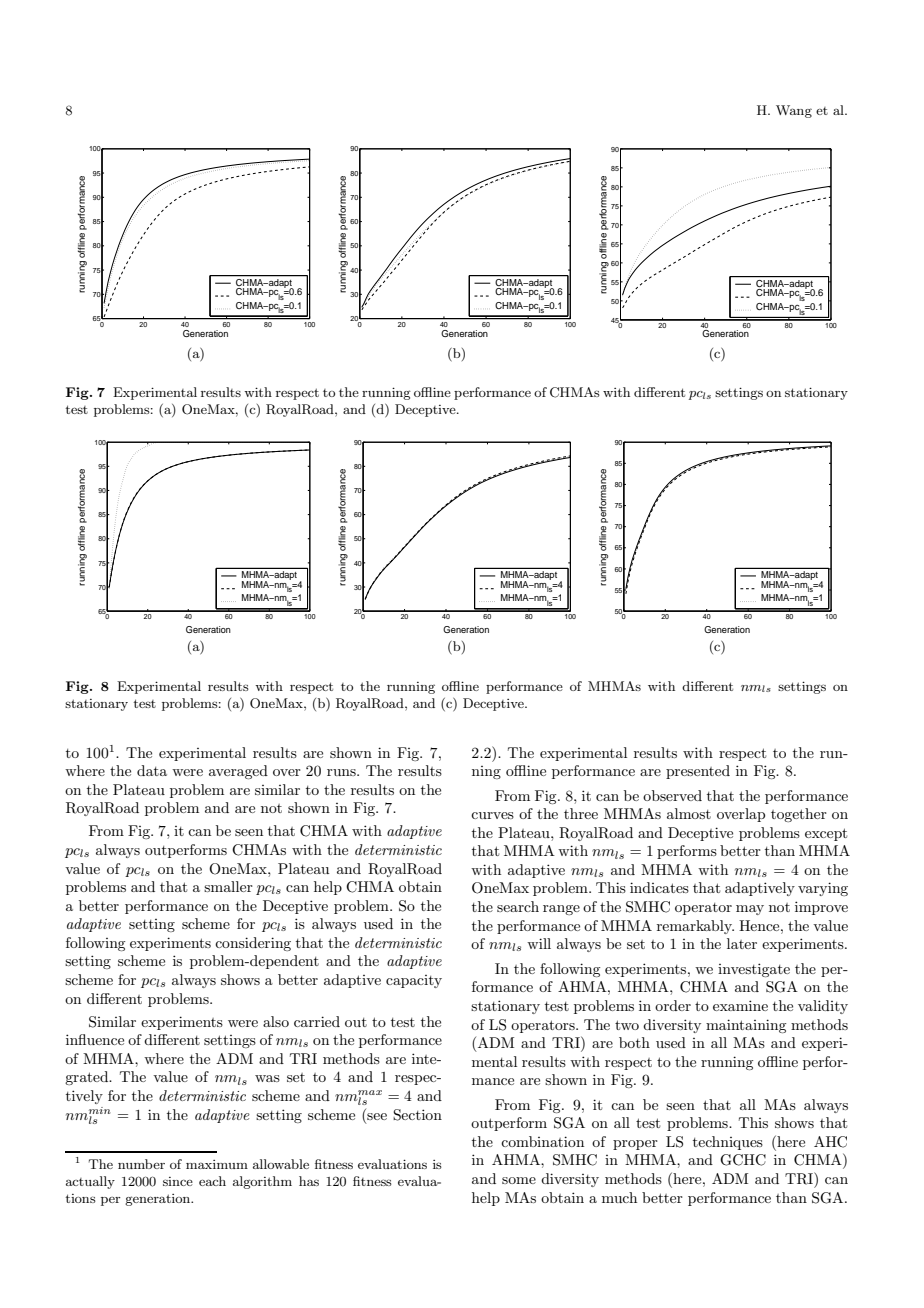 The height and width of the image is (1308, 924). Describe the element at coordinates (238, 772) in the image. I see `averaged` at that location.
